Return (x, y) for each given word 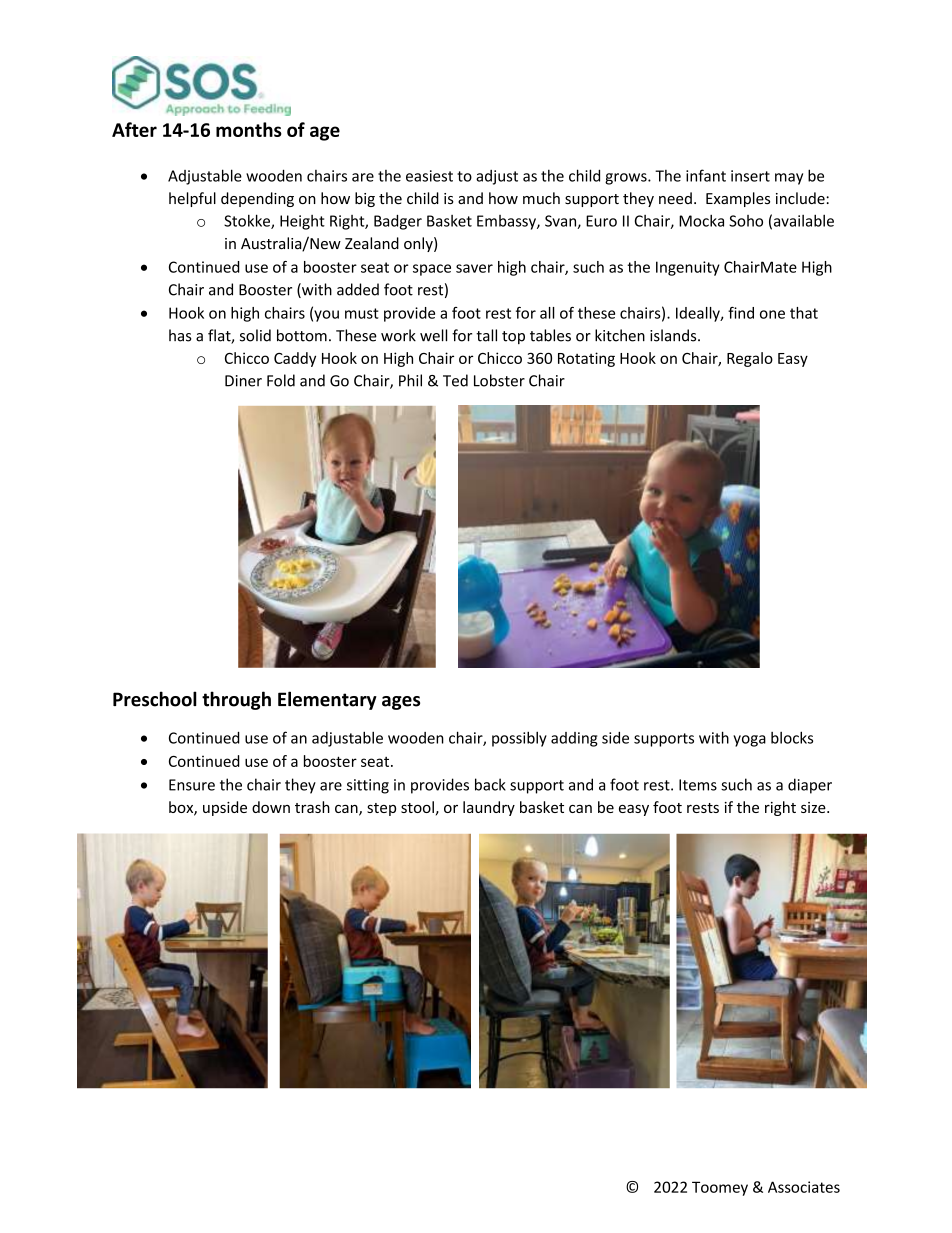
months (249, 129)
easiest (429, 176)
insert (750, 176)
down (271, 807)
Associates (804, 1187)
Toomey (720, 1188)
